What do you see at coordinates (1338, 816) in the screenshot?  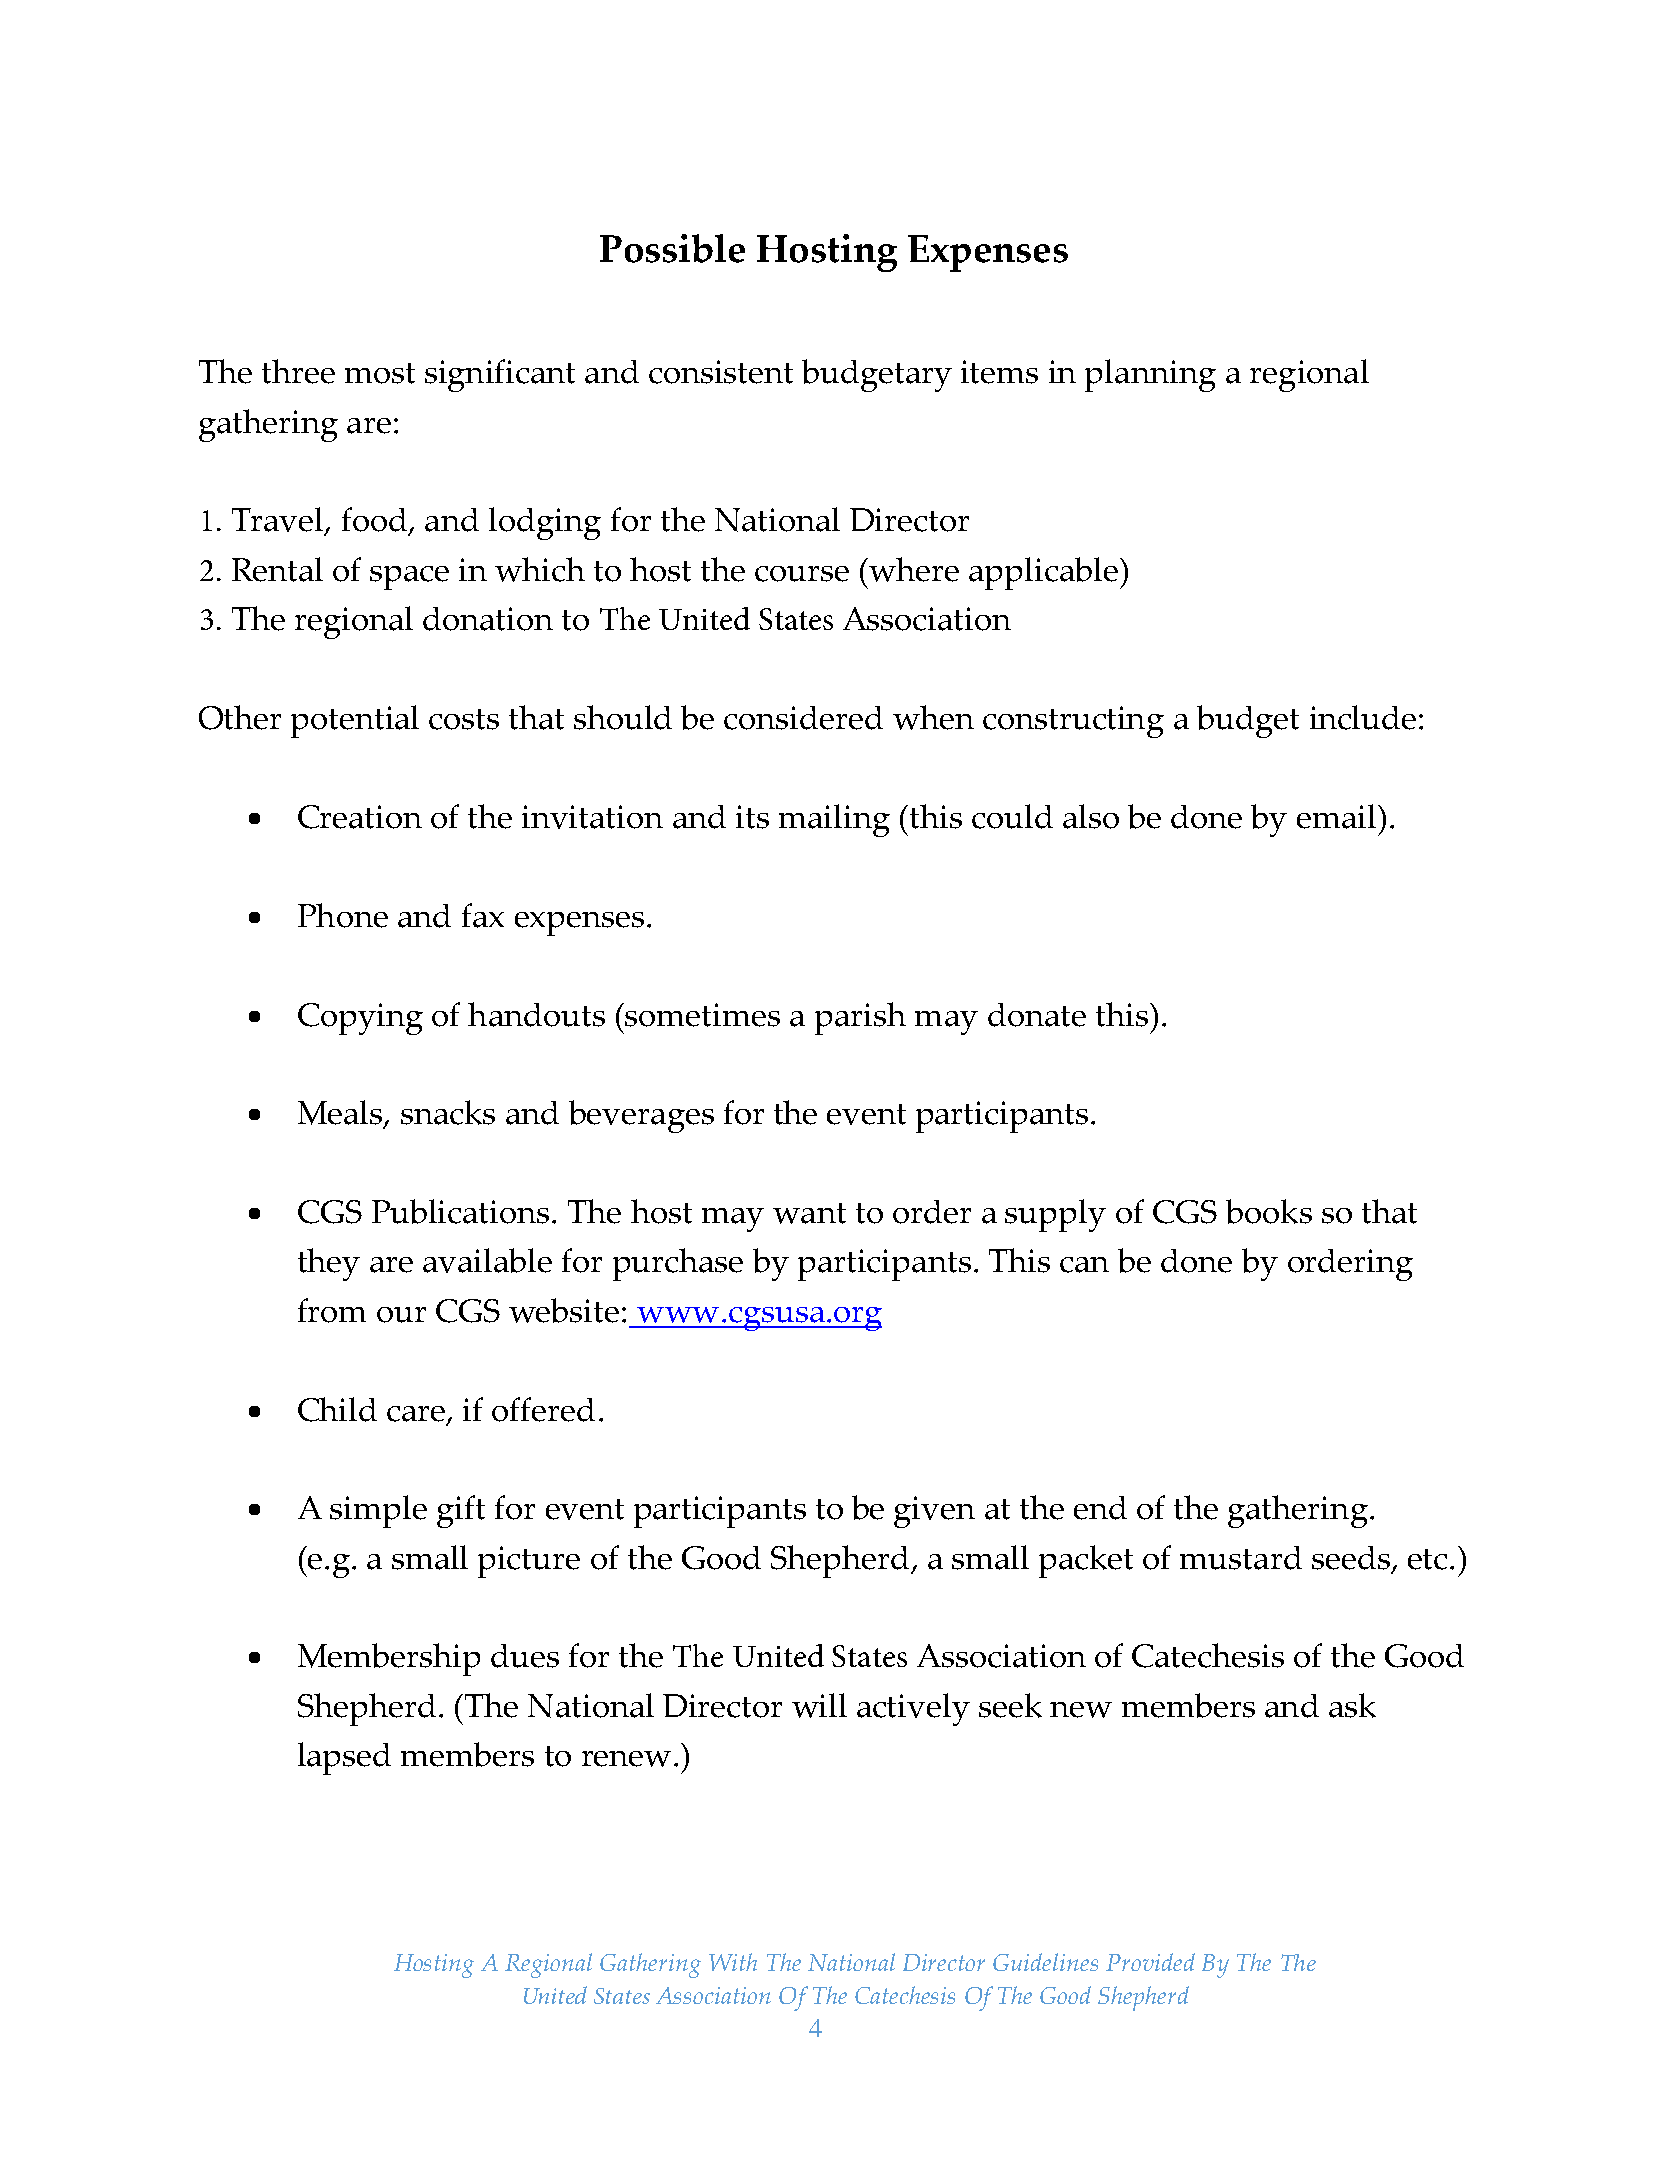 I see `email` at bounding box center [1338, 816].
